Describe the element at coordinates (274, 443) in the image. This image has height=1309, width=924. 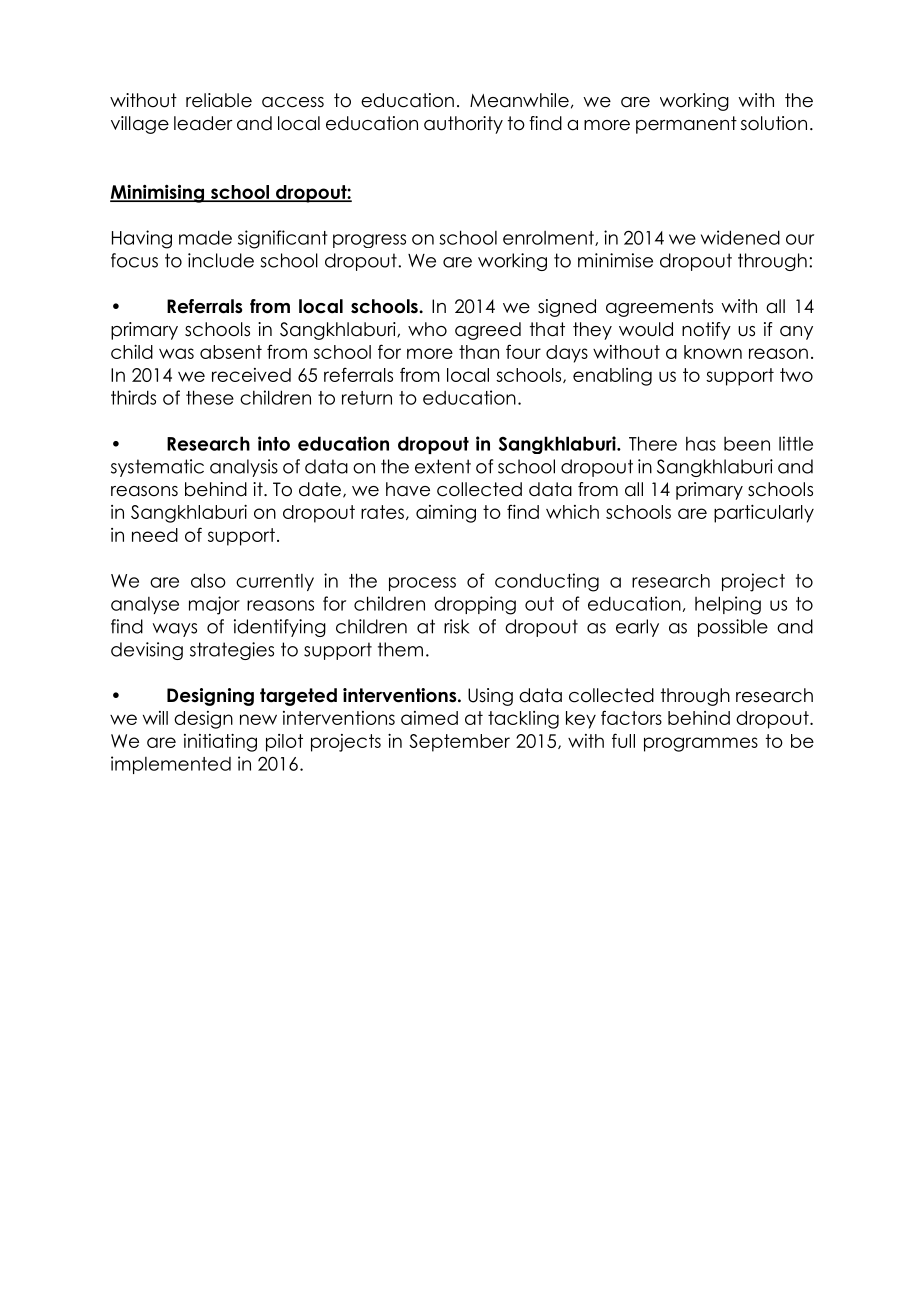
I see `into` at that location.
